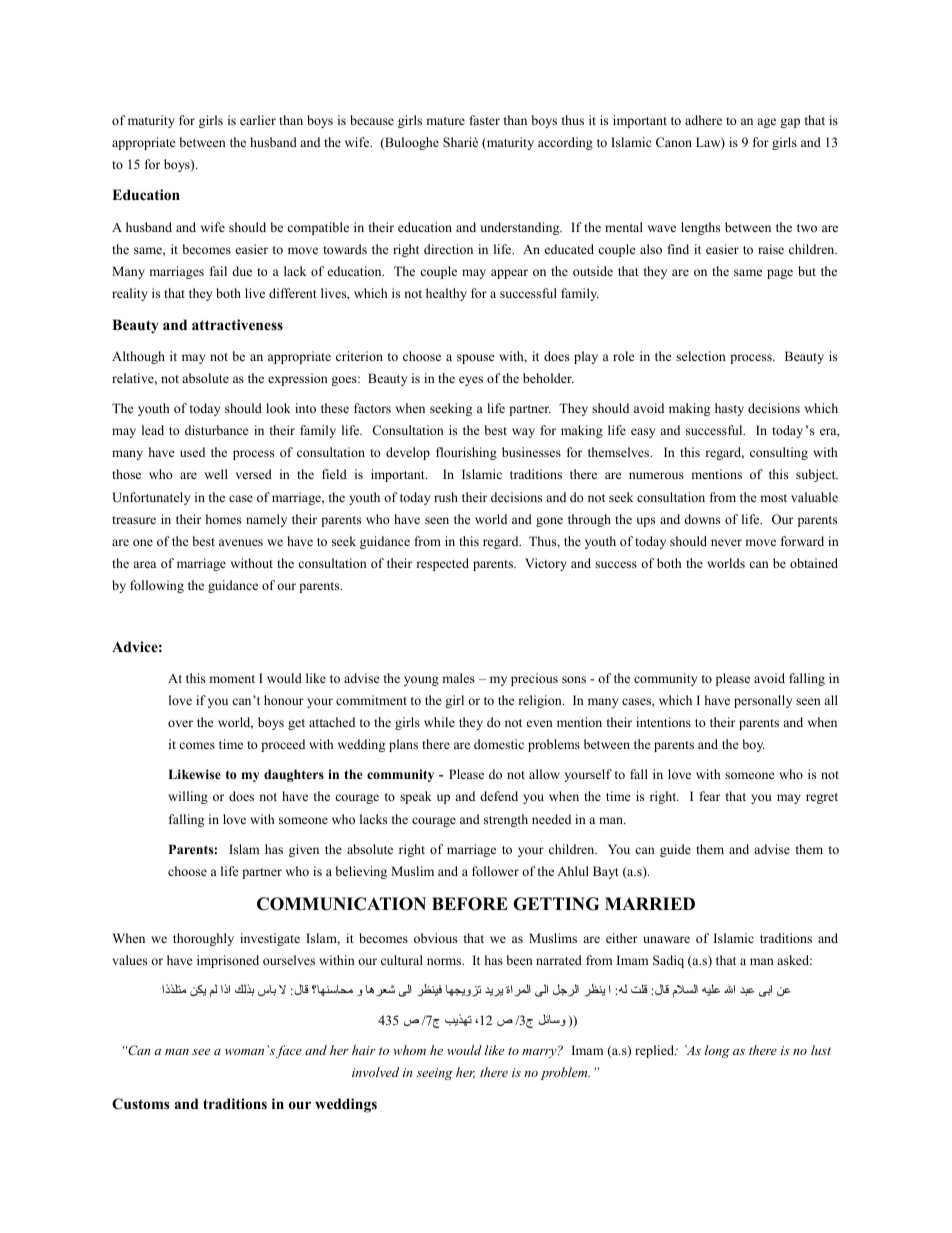 The height and width of the screenshot is (1233, 952). Describe the element at coordinates (466, 453) in the screenshot. I see `flourishing` at that location.
